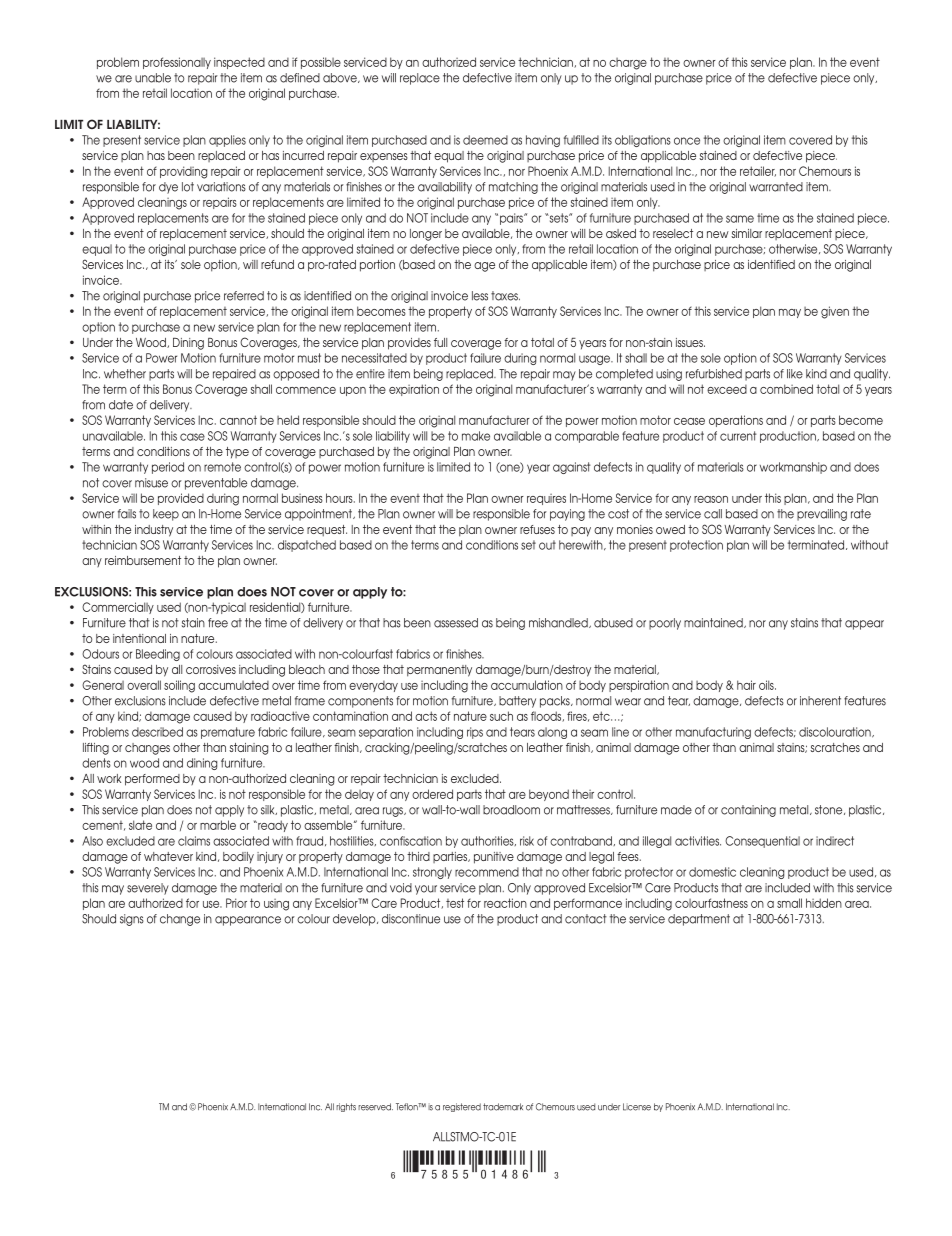  I want to click on once, so click(687, 141).
